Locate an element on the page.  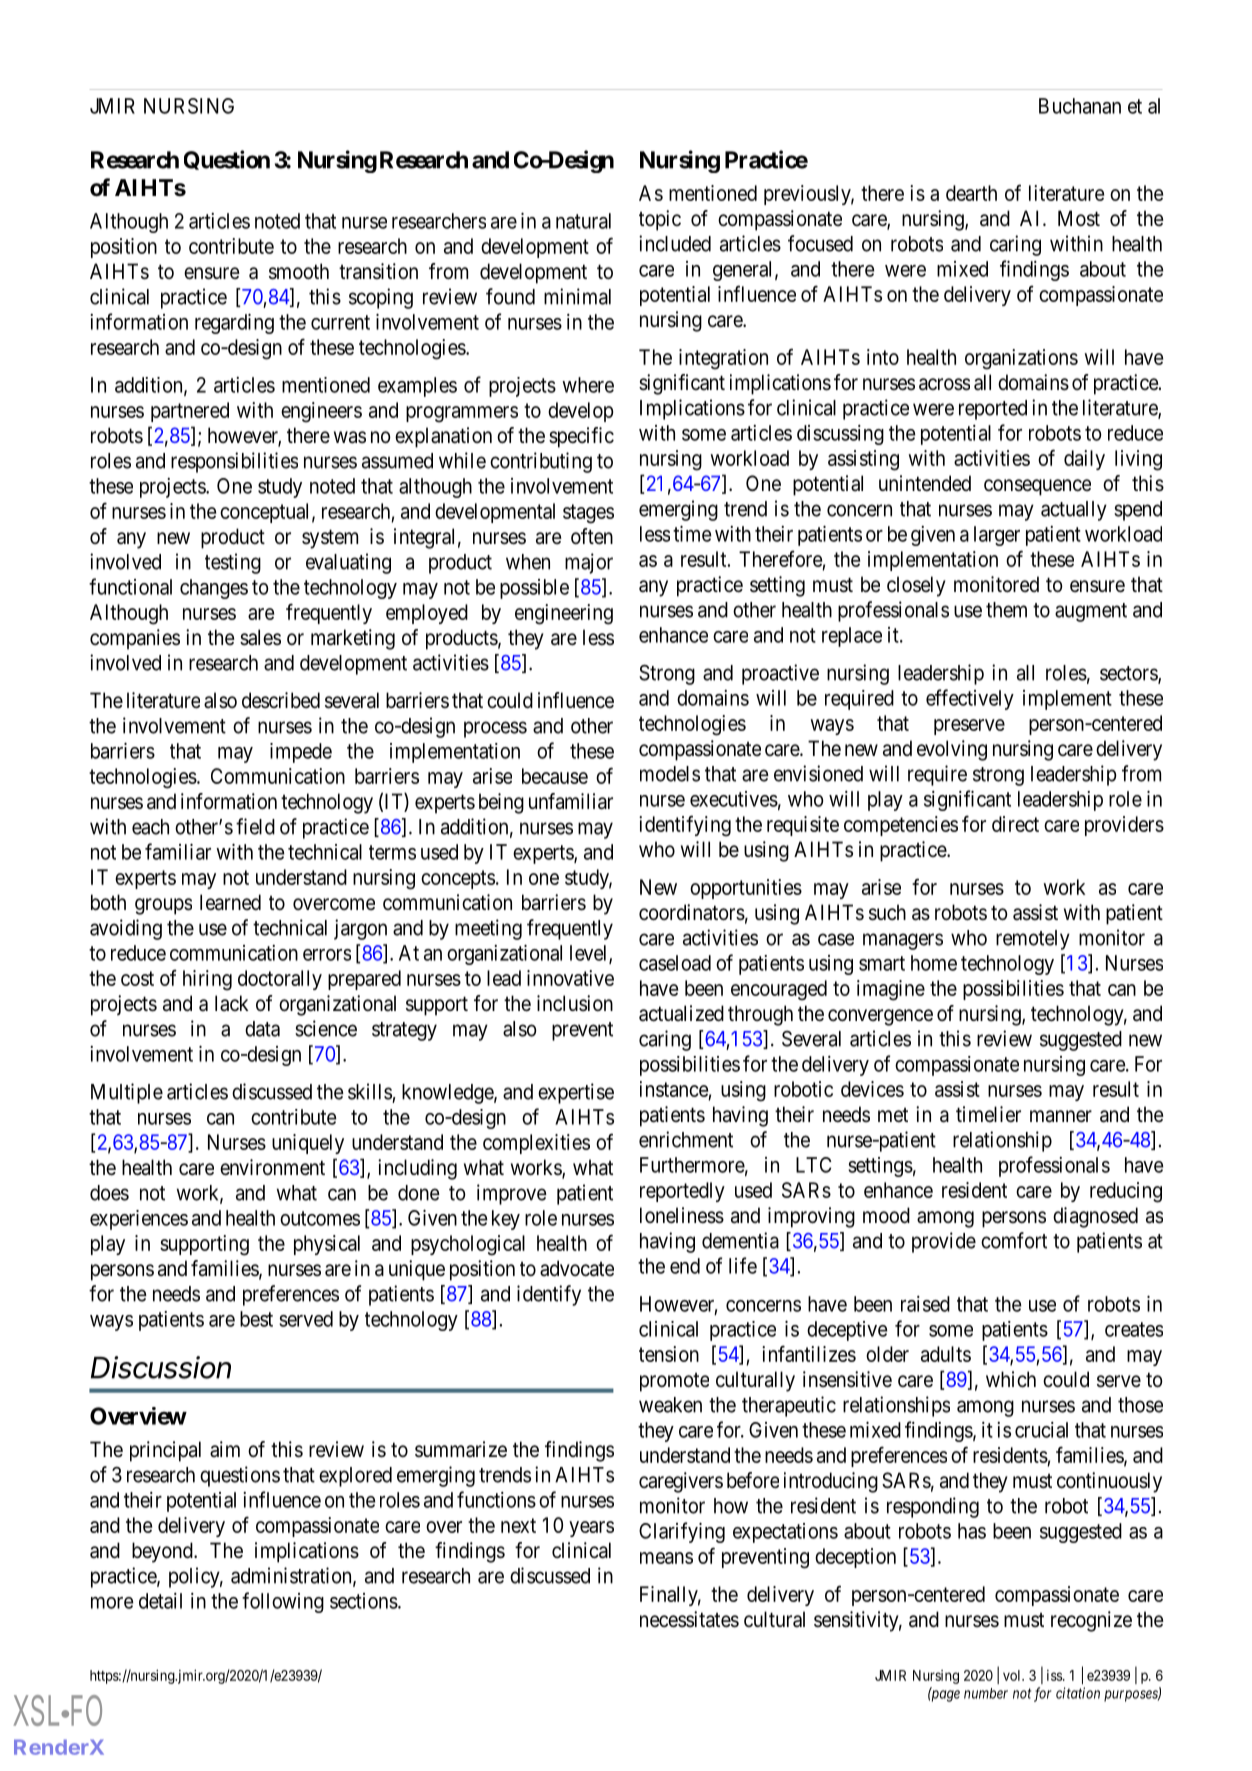
remotely is located at coordinates (1033, 940).
